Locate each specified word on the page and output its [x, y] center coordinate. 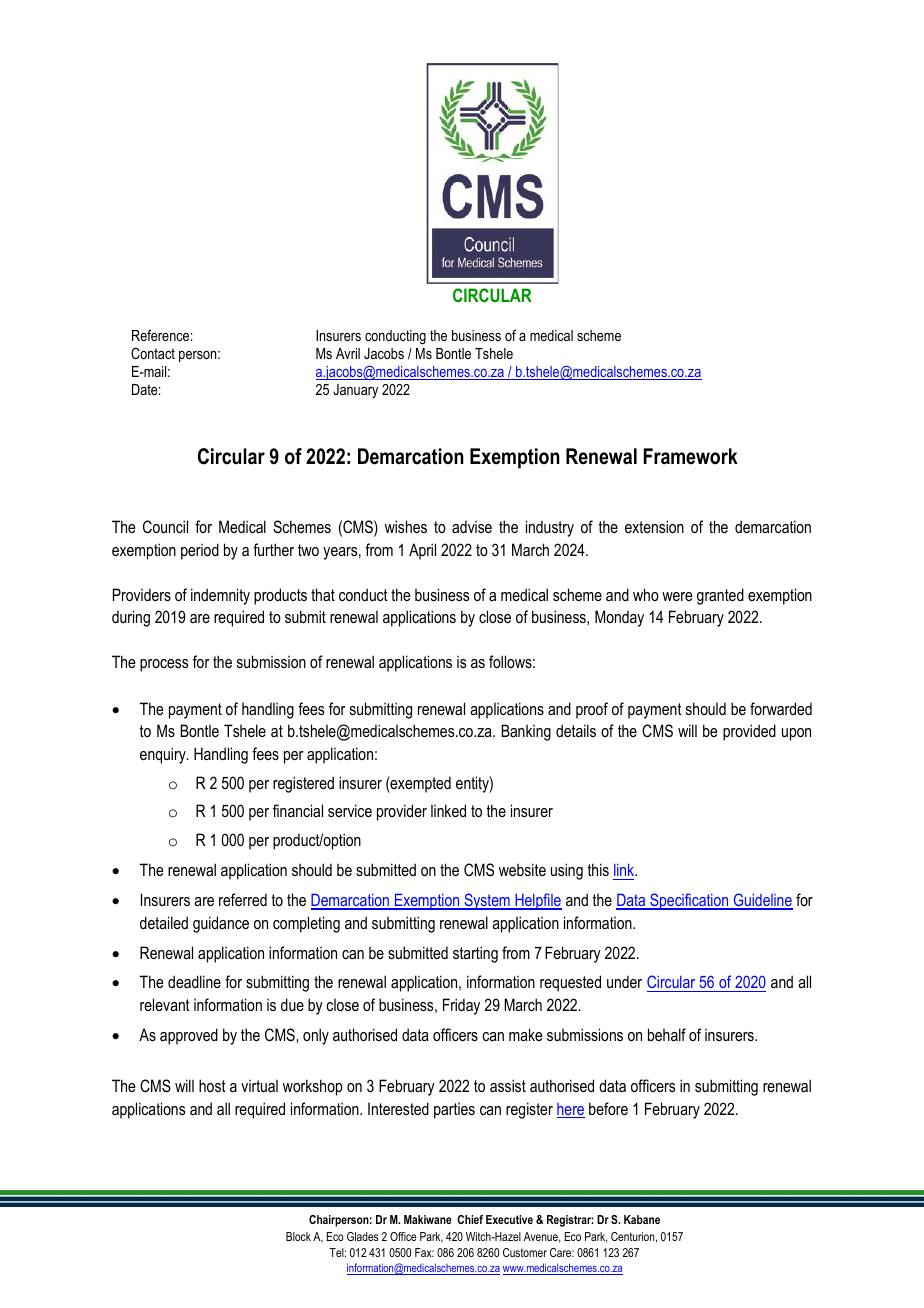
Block [298, 1236]
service [350, 810]
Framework [691, 456]
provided [749, 732]
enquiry [164, 755]
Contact [153, 353]
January [355, 391]
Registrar [570, 1221]
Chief [470, 1219]
